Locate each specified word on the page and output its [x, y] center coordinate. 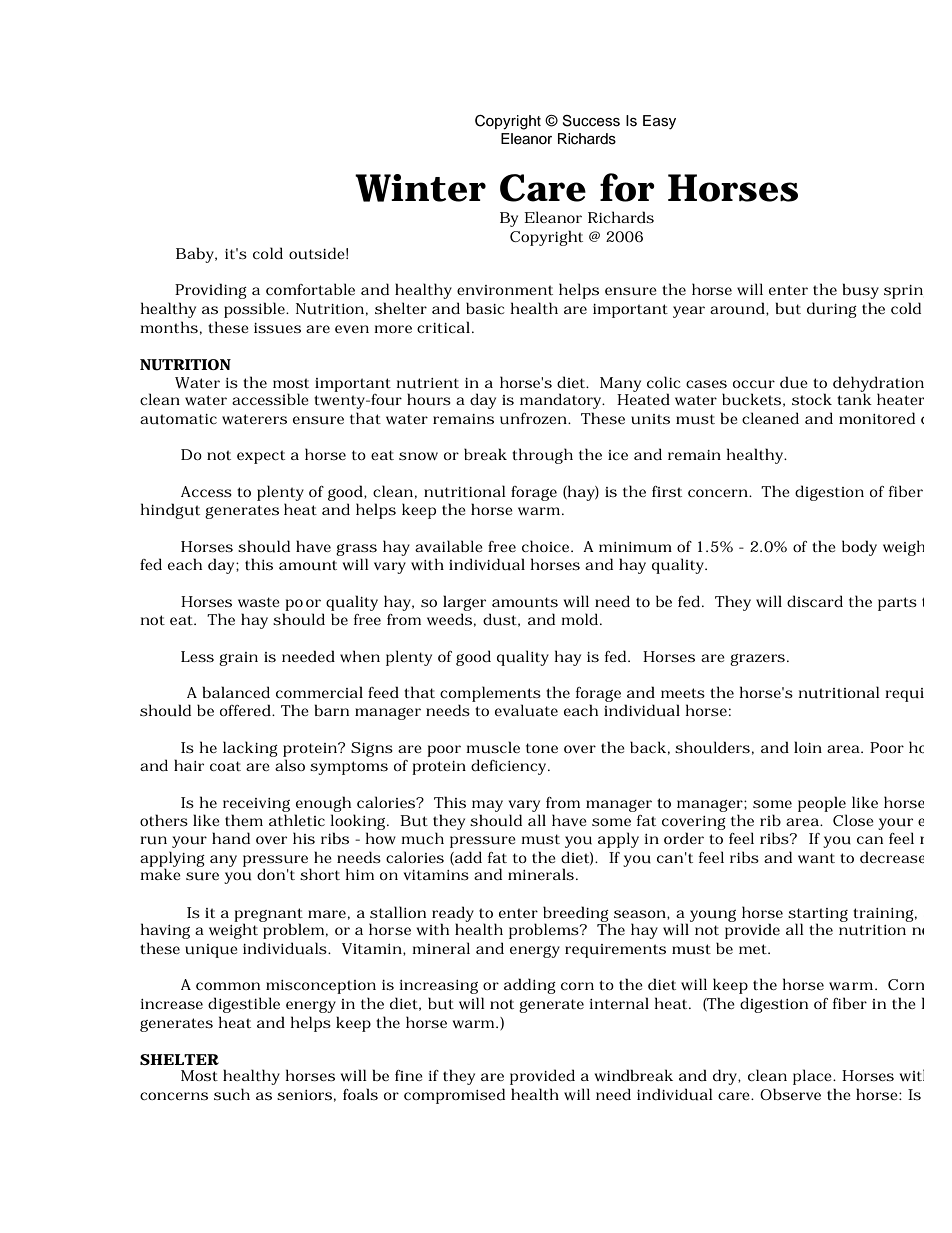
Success [591, 121]
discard [815, 601]
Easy [659, 122]
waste [259, 602]
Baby [196, 255]
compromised [454, 1096]
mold [579, 619]
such [232, 1094]
